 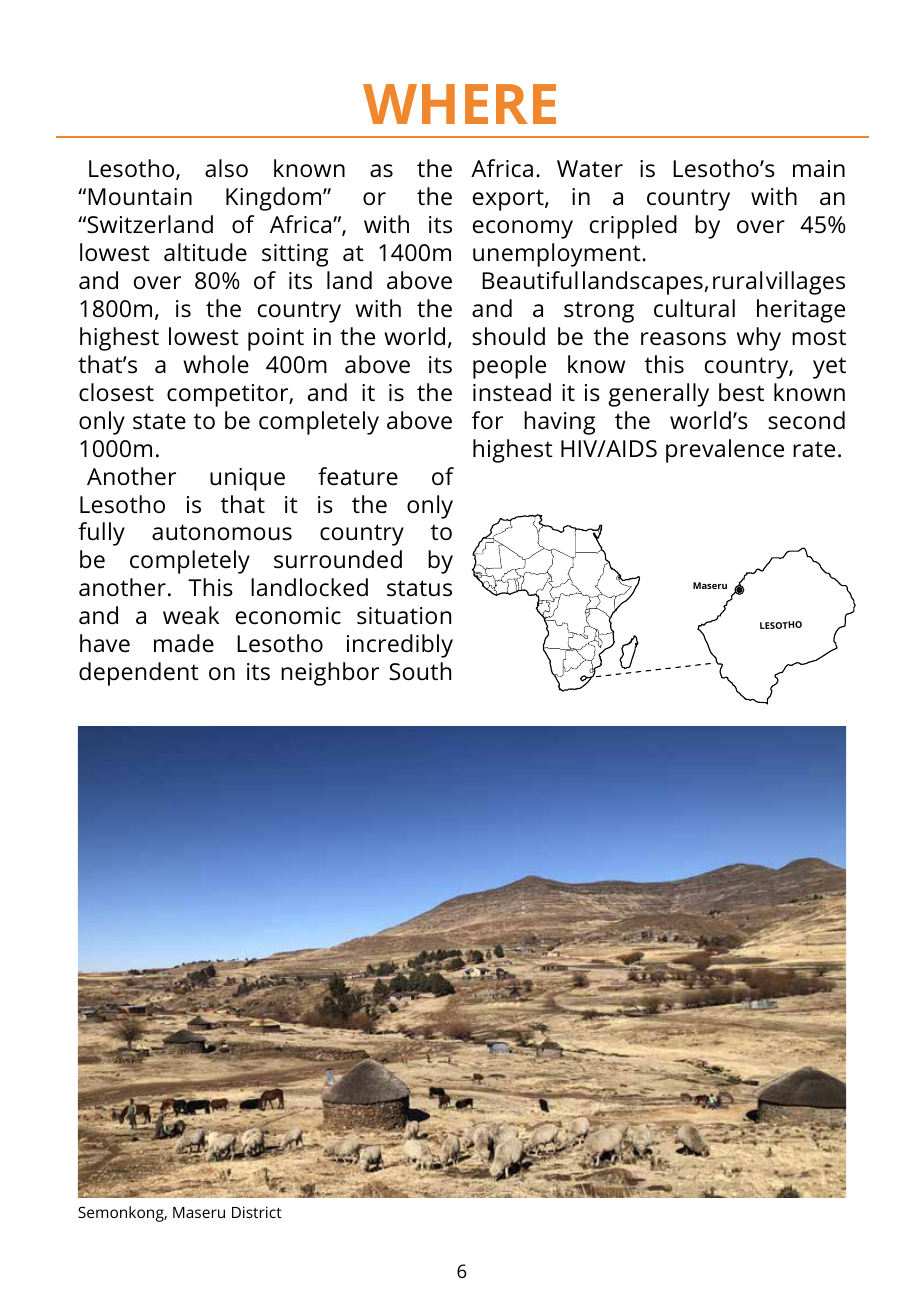 What do you see at coordinates (226, 168) in the screenshot?
I see `also` at bounding box center [226, 168].
